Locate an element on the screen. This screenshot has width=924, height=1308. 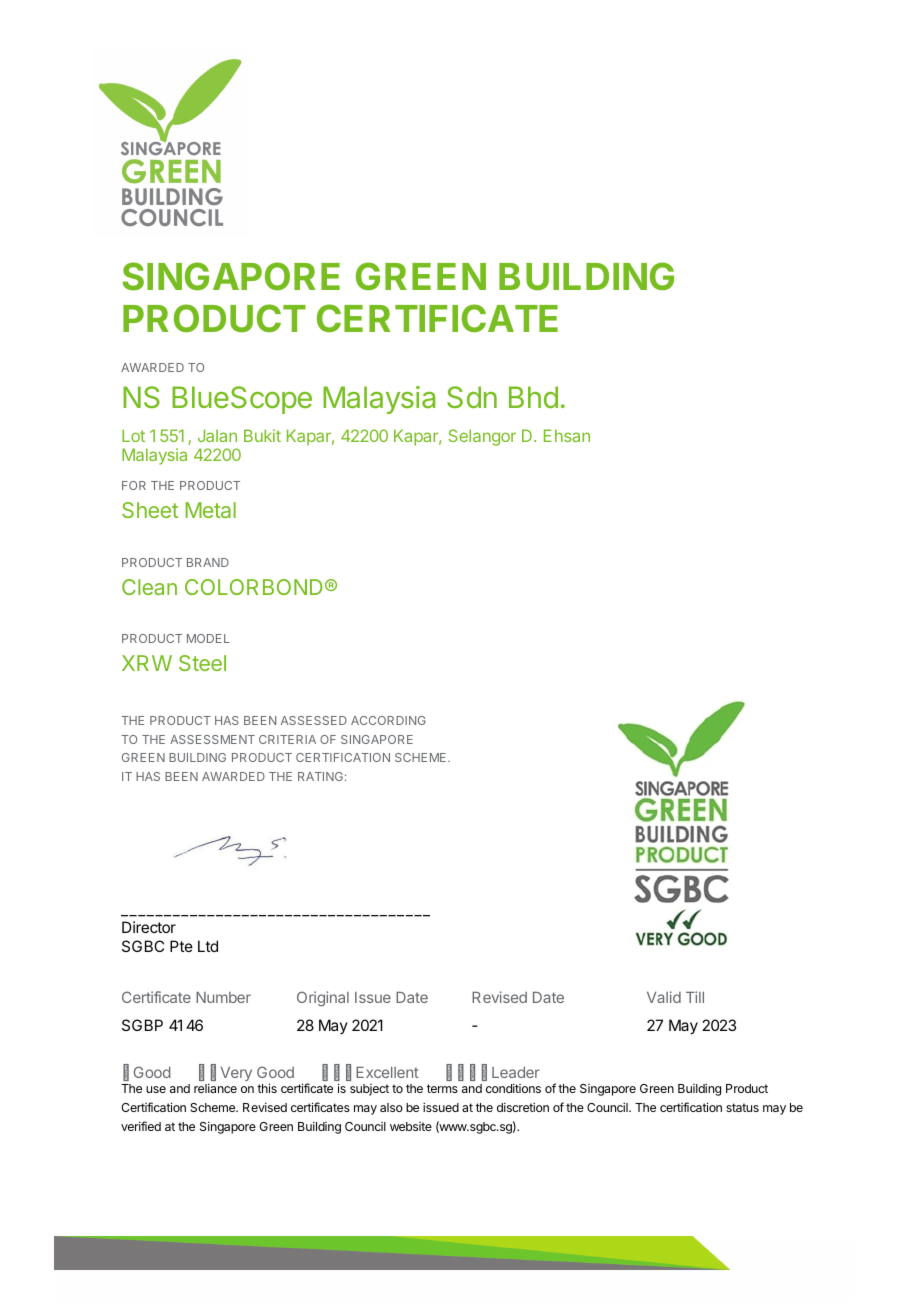
terms is located at coordinates (442, 1088).
